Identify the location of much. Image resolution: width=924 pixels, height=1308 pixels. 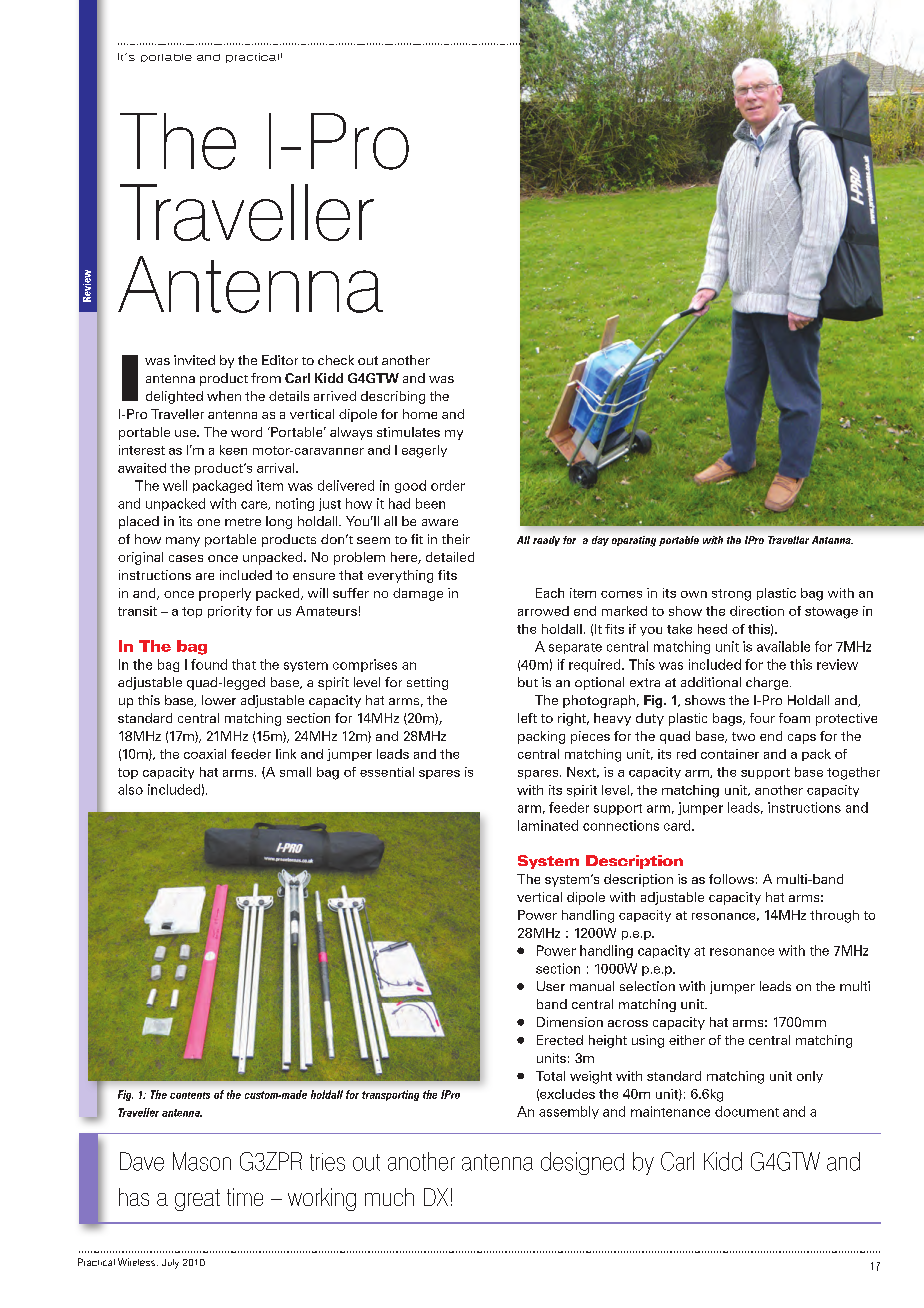
(389, 1197).
